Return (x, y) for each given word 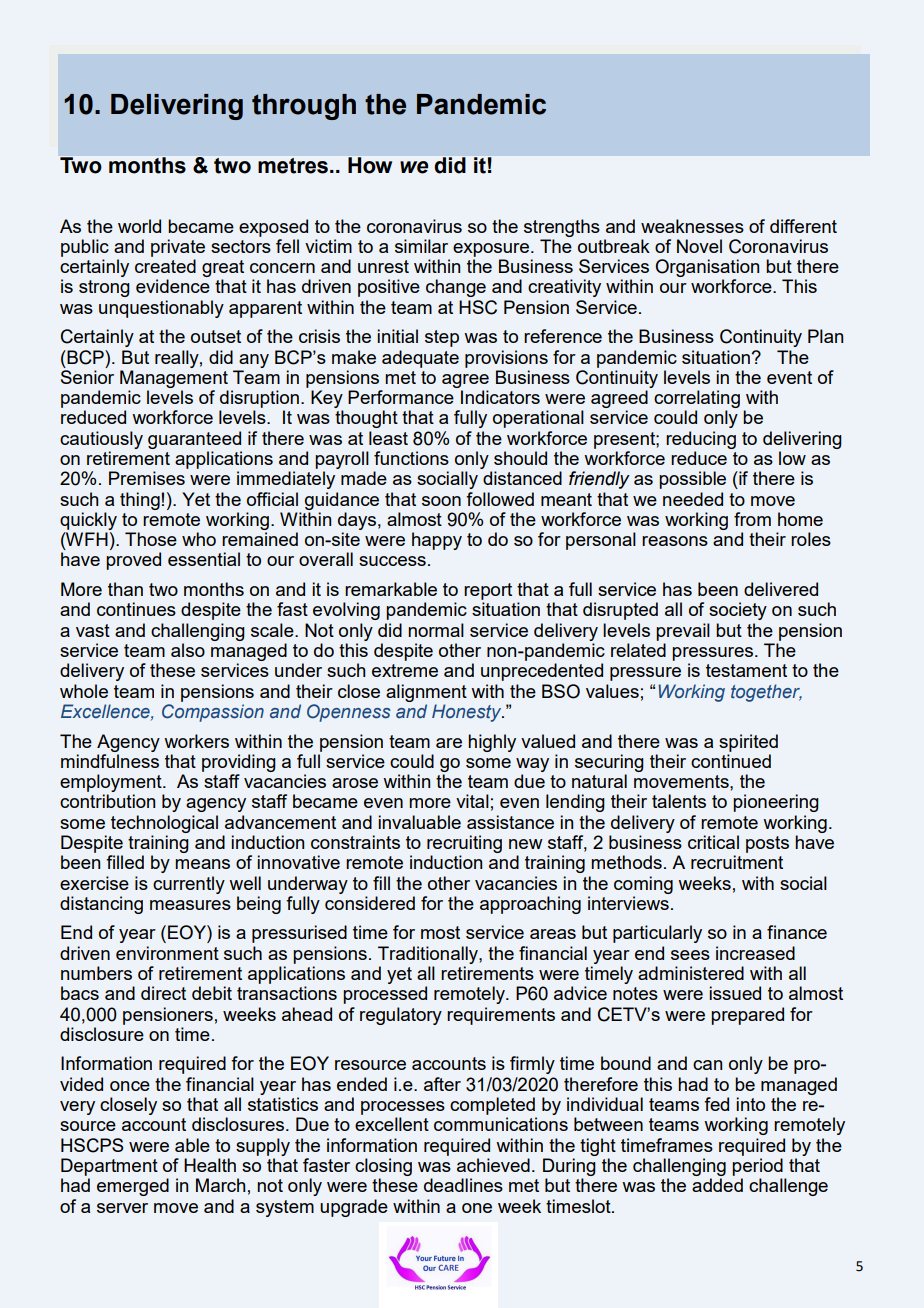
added (717, 1185)
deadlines (463, 1185)
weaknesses (692, 226)
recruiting (464, 844)
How (370, 165)
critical (713, 842)
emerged (133, 1187)
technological (164, 824)
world (139, 226)
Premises (147, 478)
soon (441, 501)
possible (692, 480)
